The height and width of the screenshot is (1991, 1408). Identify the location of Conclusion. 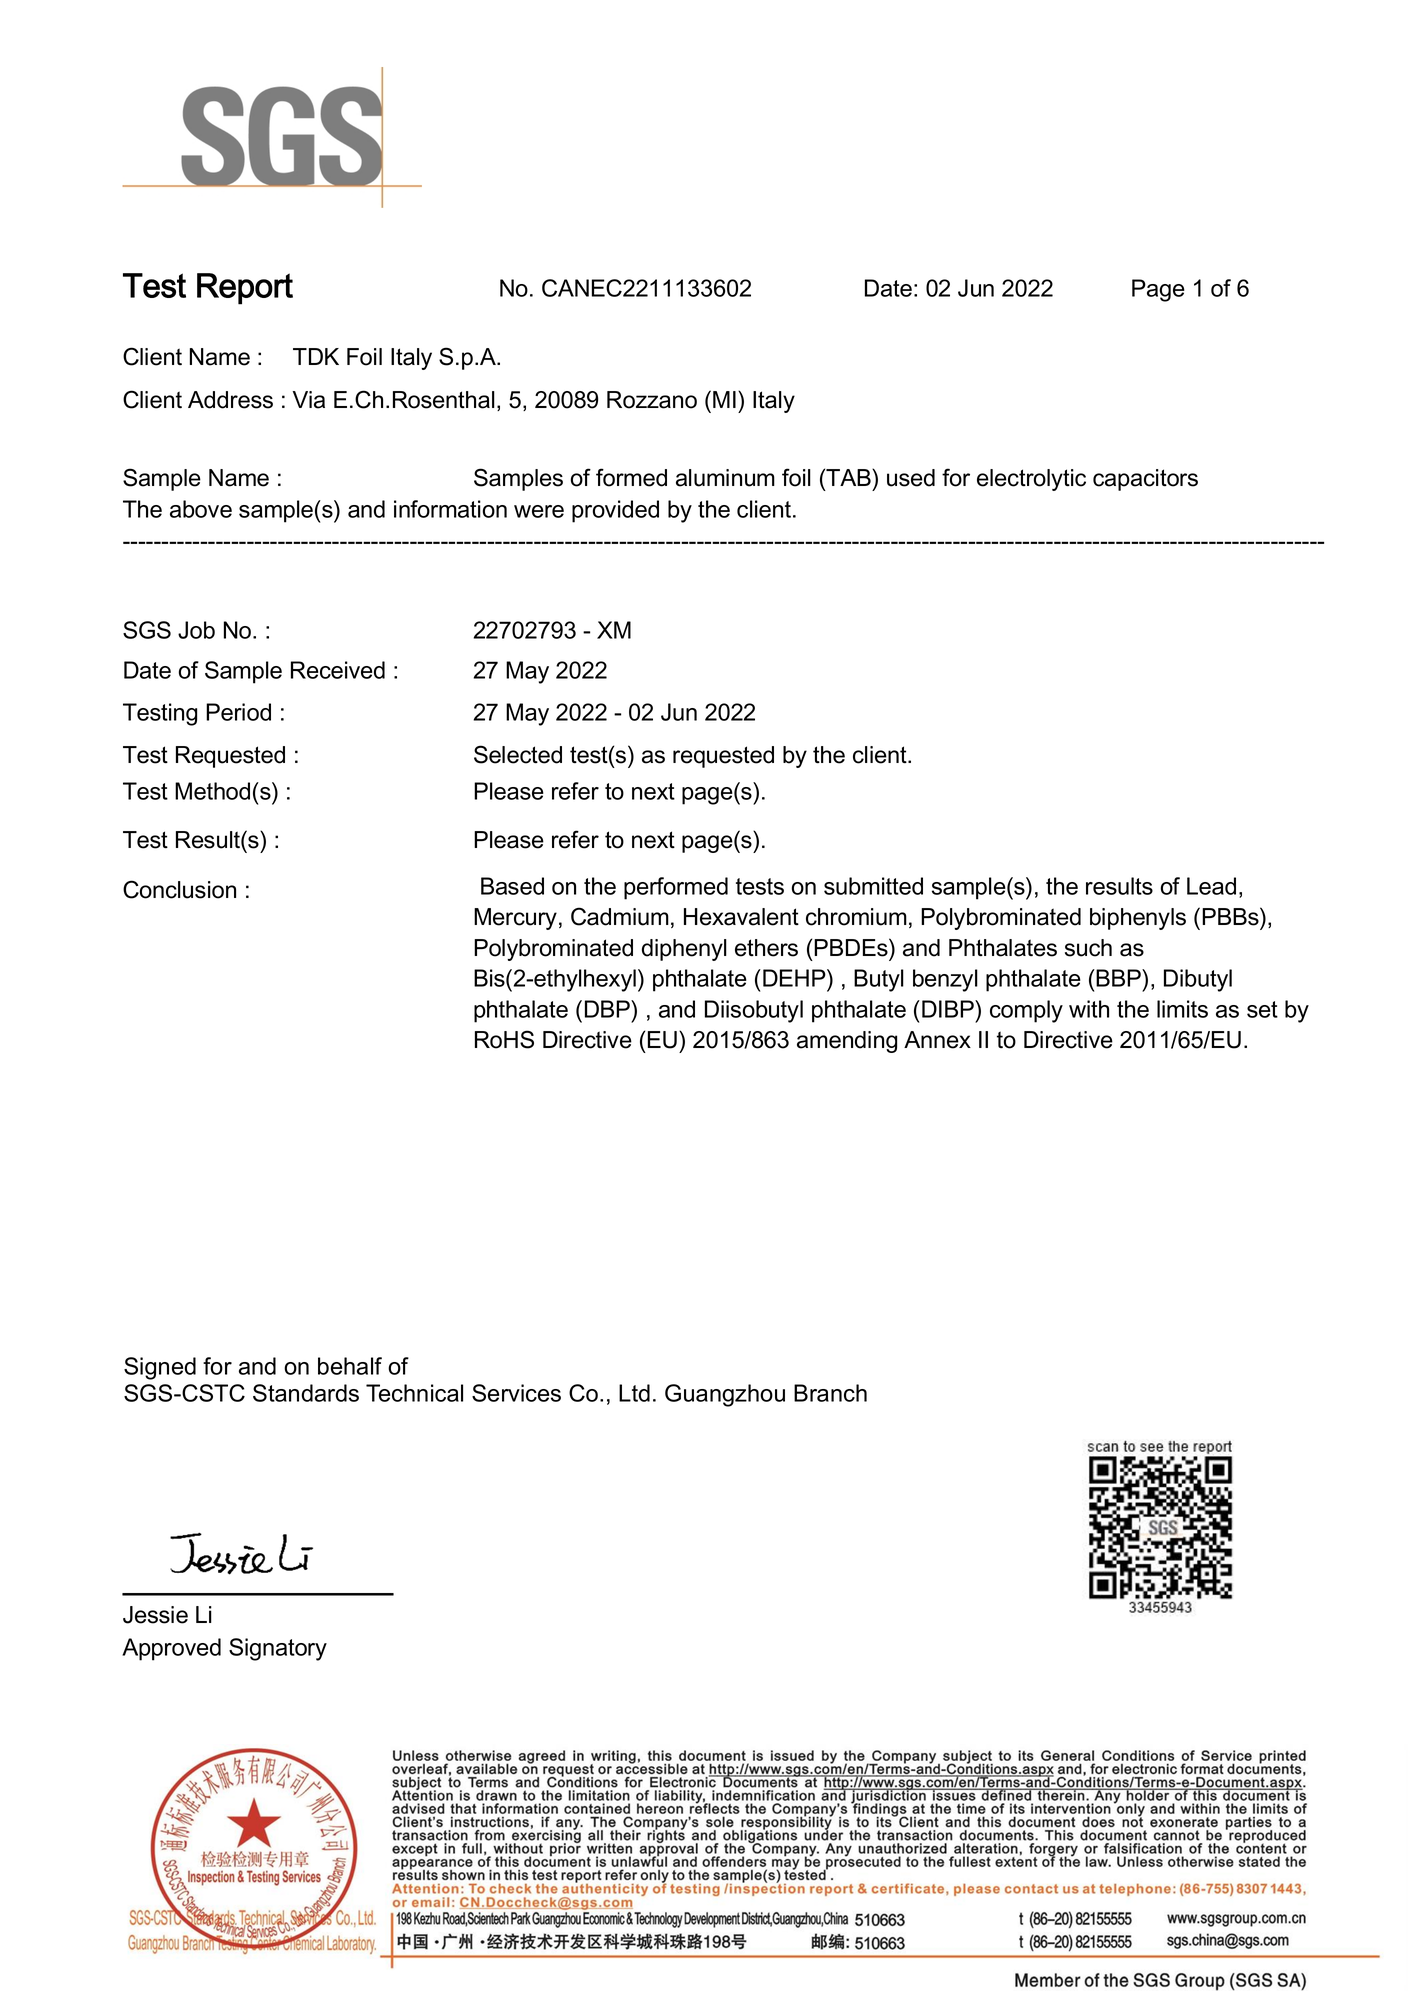
(179, 889).
